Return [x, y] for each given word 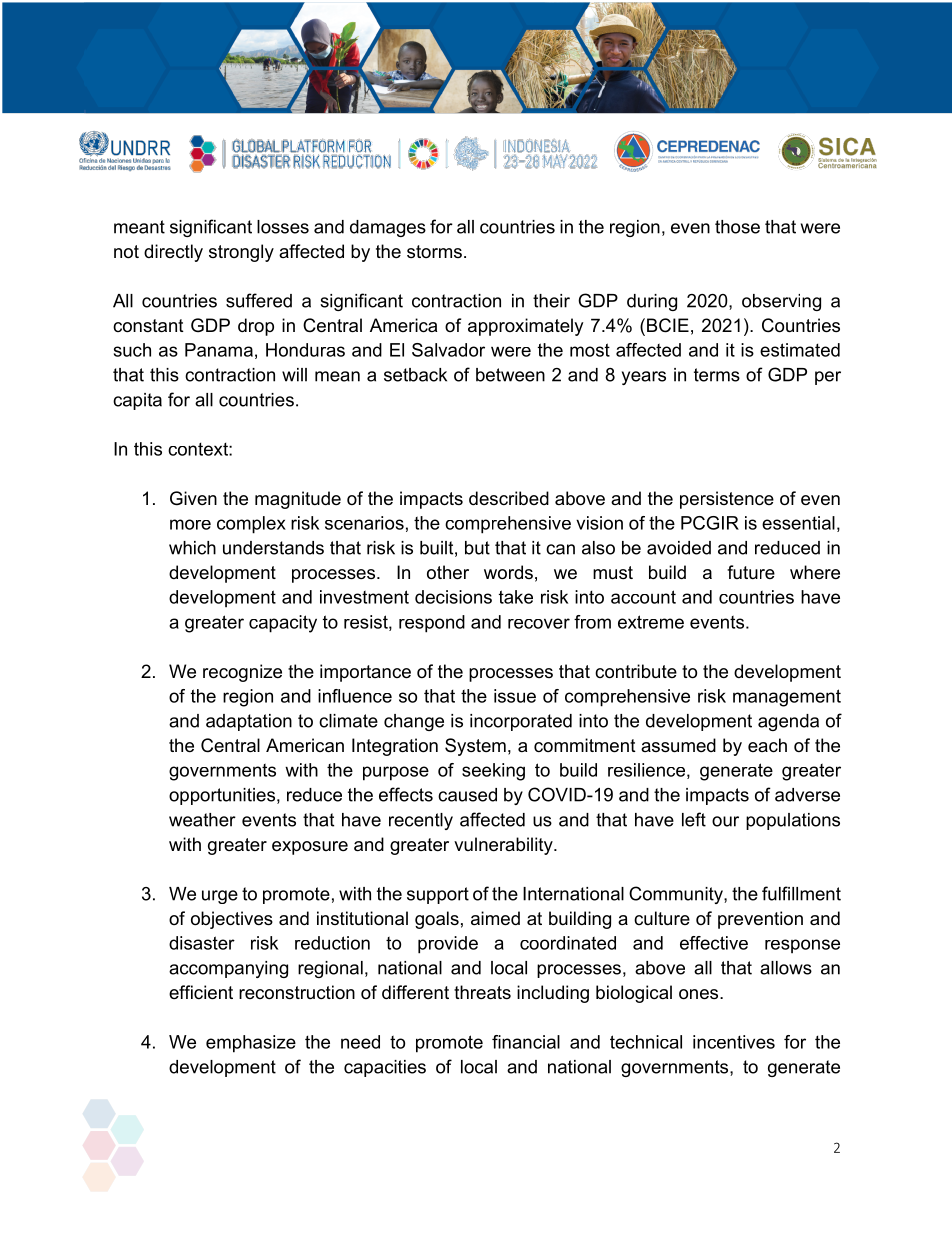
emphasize [251, 1044]
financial [526, 1042]
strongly [241, 253]
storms [434, 251]
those [737, 227]
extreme [651, 622]
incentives [734, 1042]
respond [432, 624]
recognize [242, 673]
